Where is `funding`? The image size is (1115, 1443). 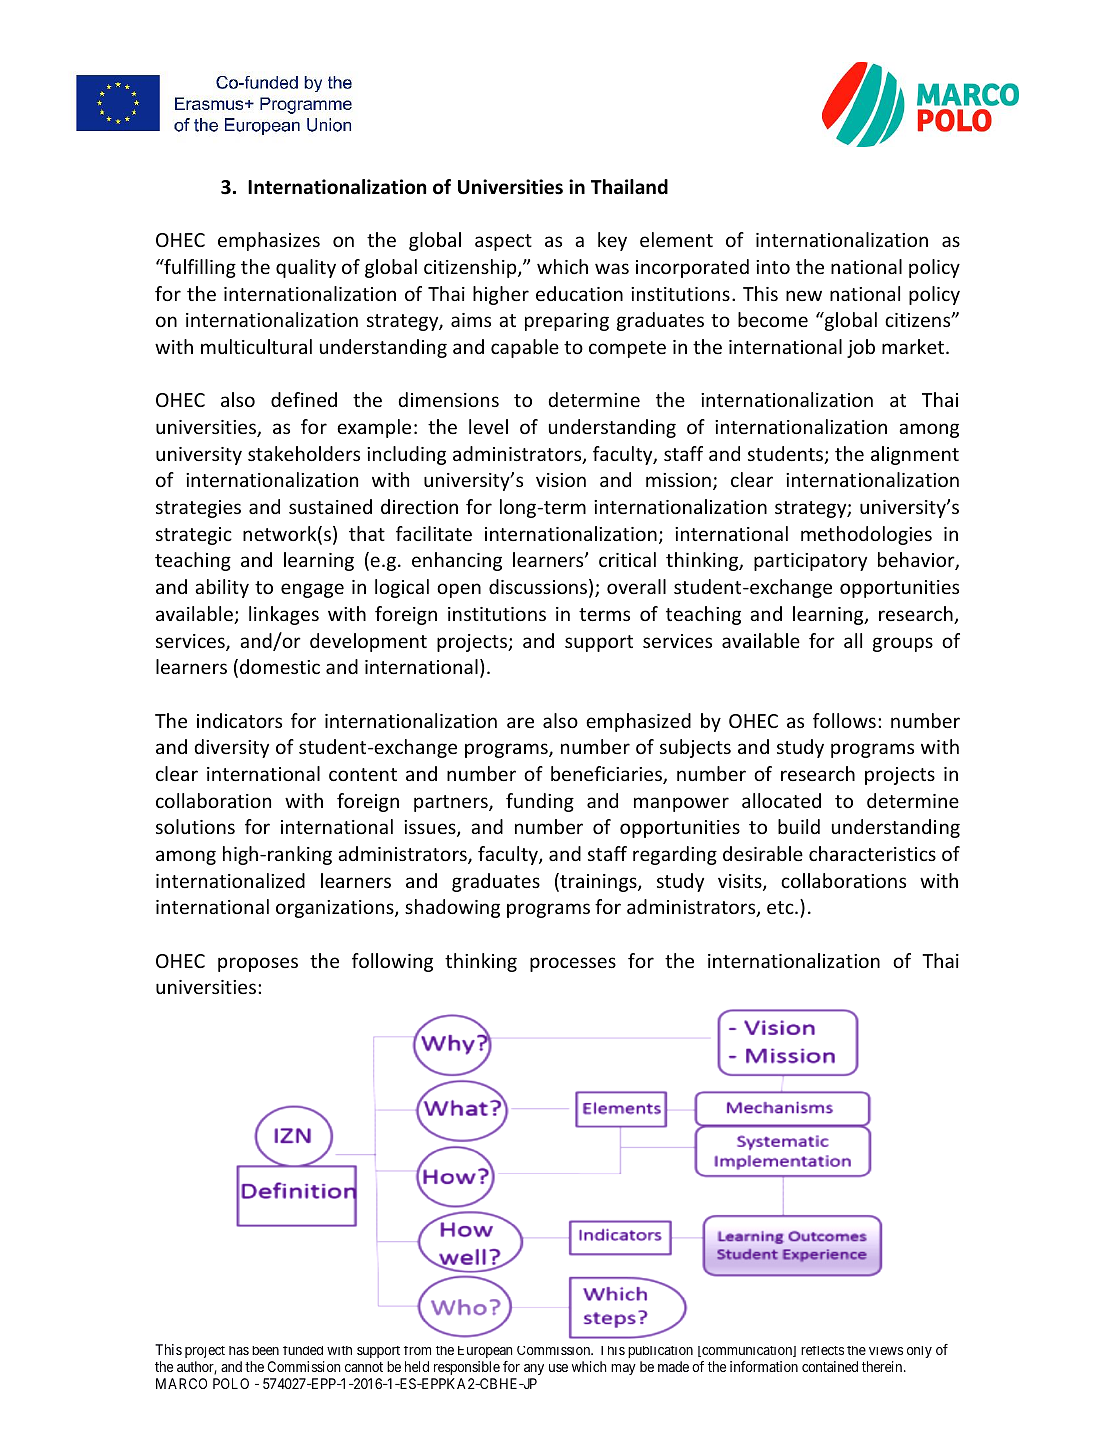 funding is located at coordinates (540, 802).
